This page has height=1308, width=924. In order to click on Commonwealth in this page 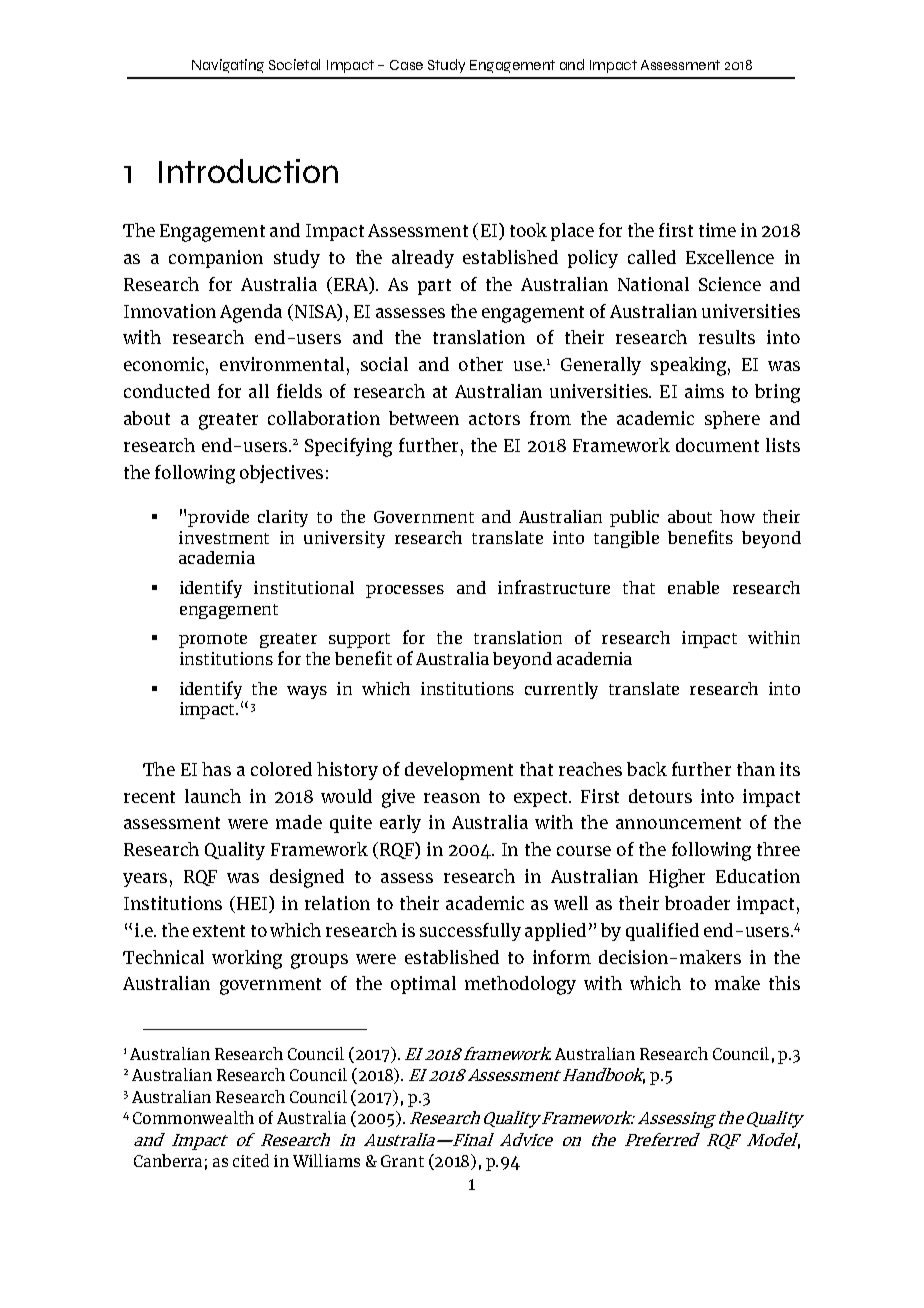, I will do `click(193, 1117)`.
